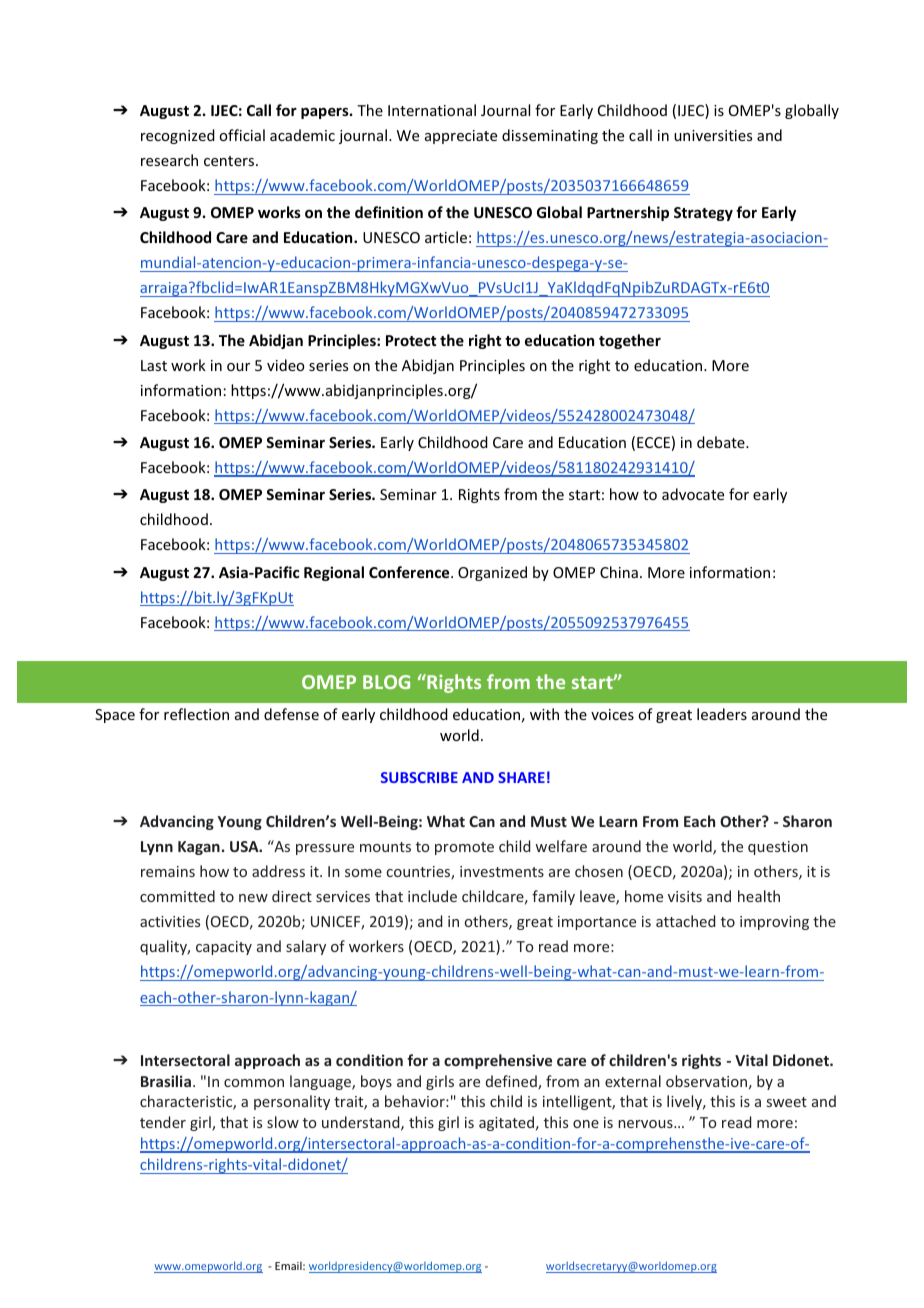 Image resolution: width=924 pixels, height=1308 pixels. What do you see at coordinates (713, 135) in the screenshot?
I see `universities` at bounding box center [713, 135].
